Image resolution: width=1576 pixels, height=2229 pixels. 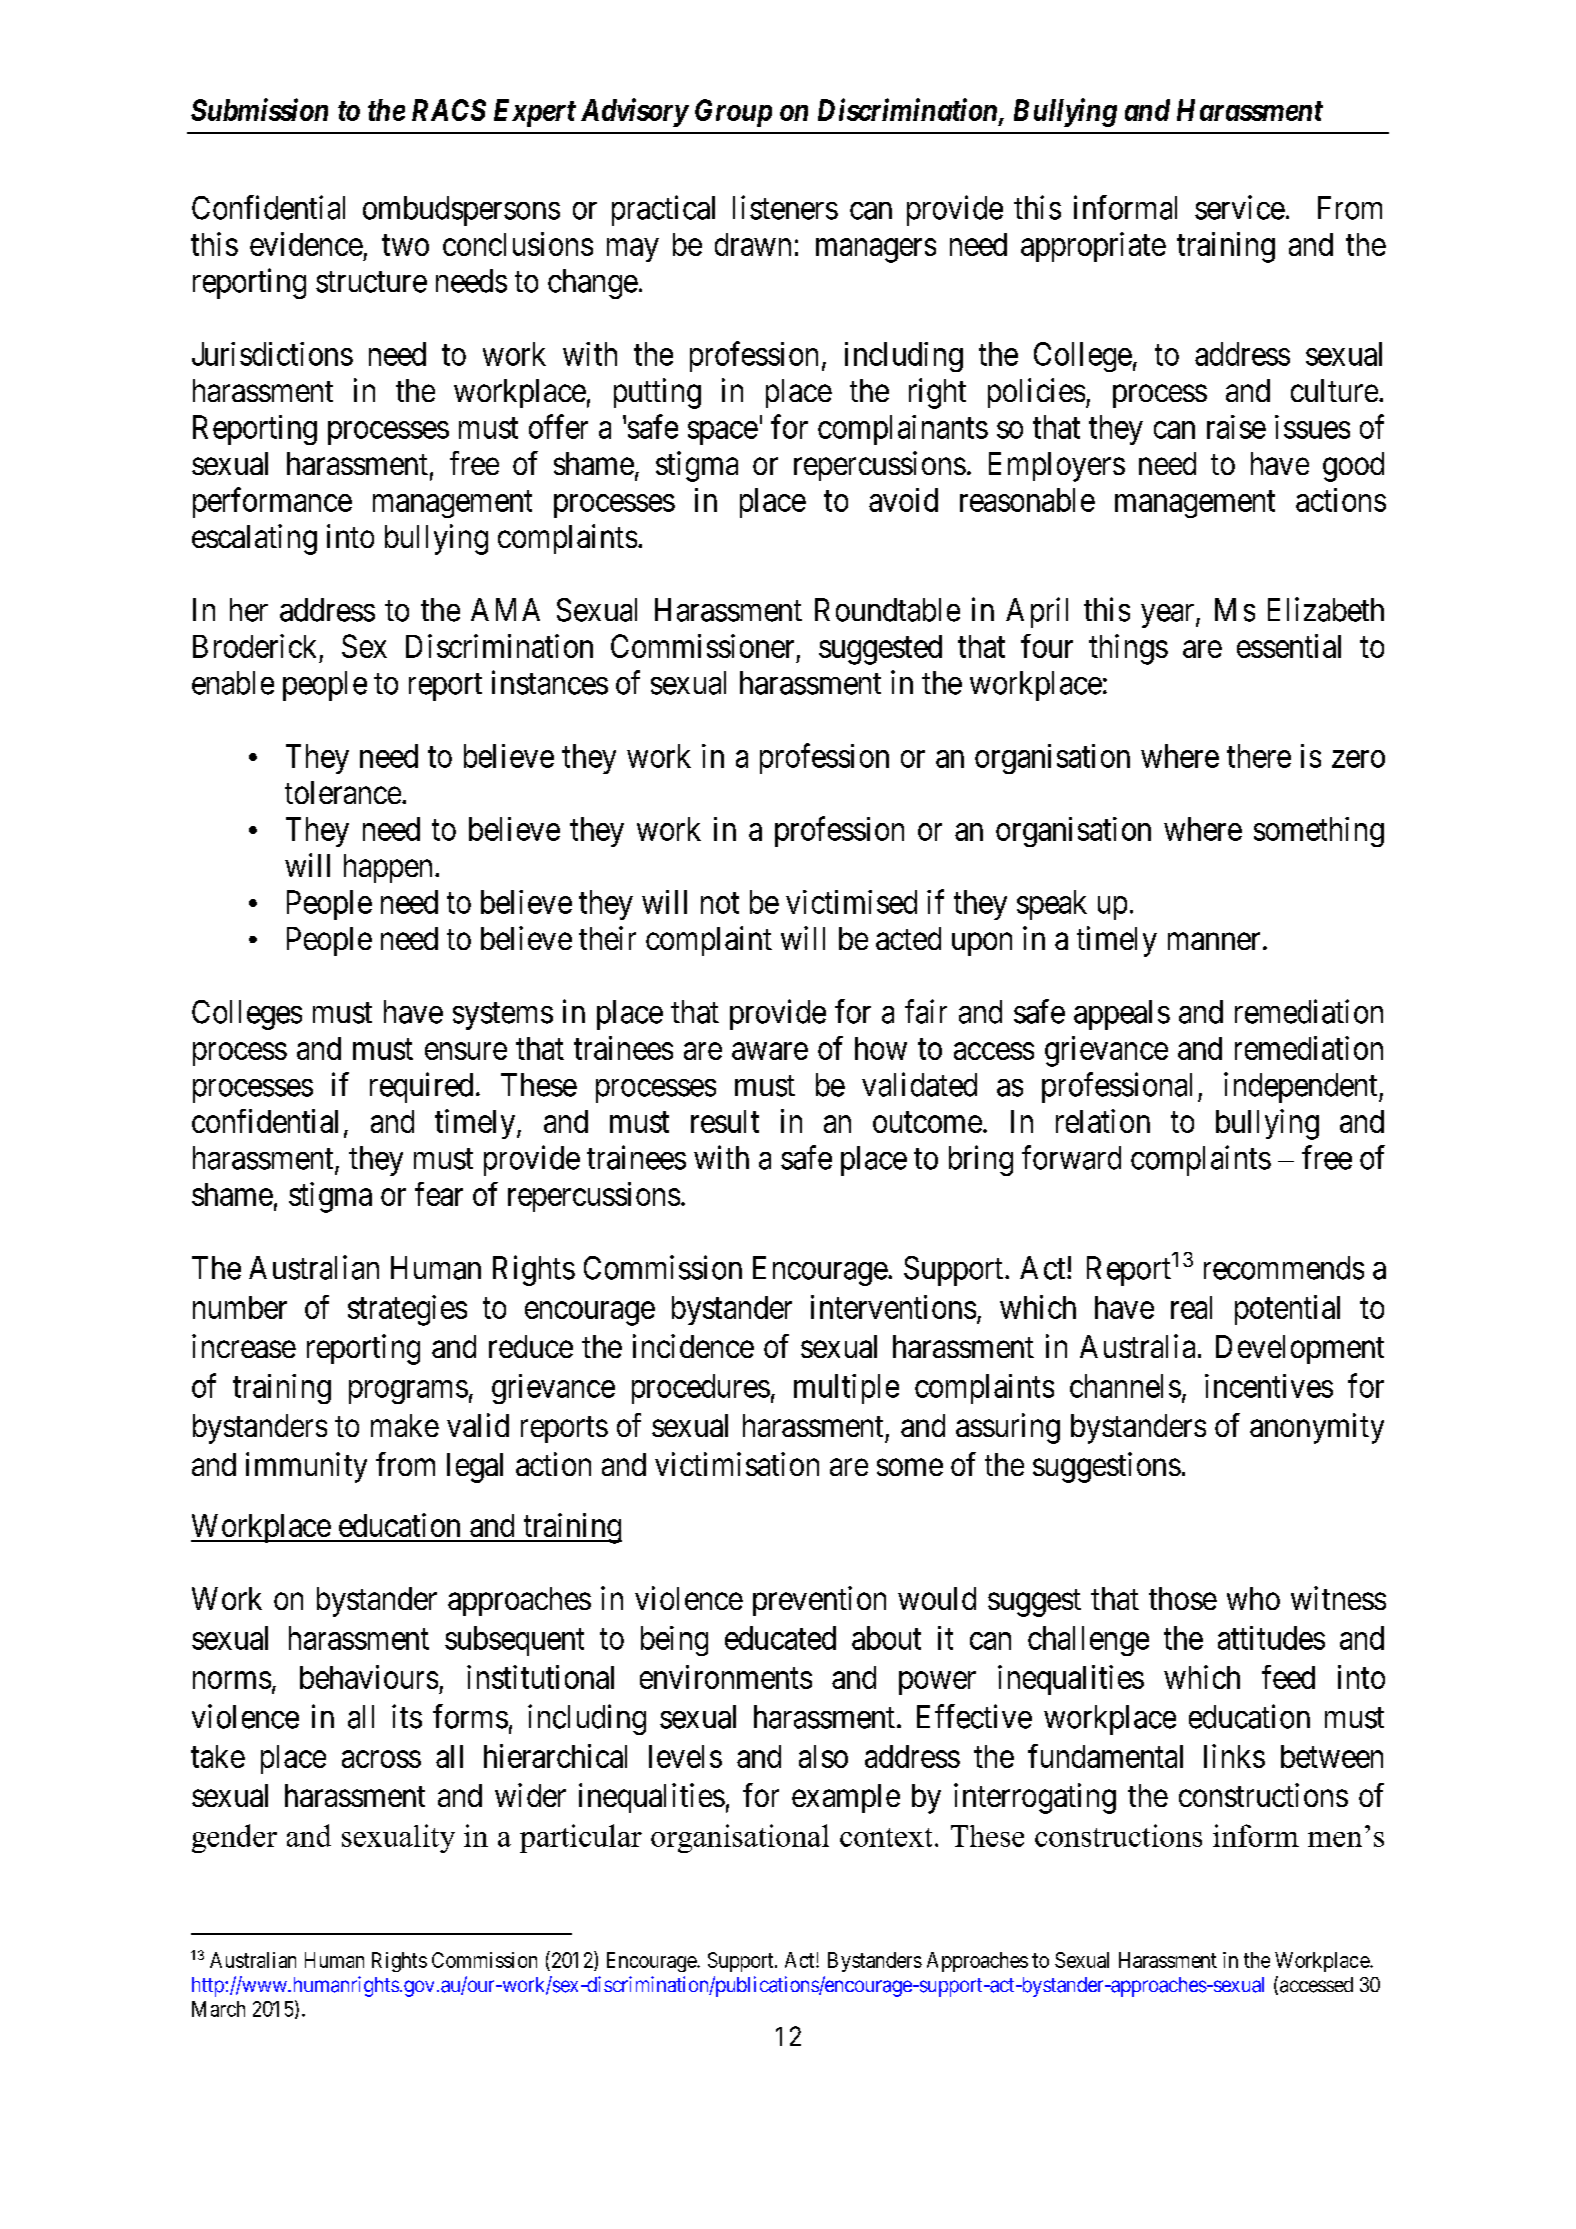 I want to click on Roundtable, so click(x=887, y=610).
